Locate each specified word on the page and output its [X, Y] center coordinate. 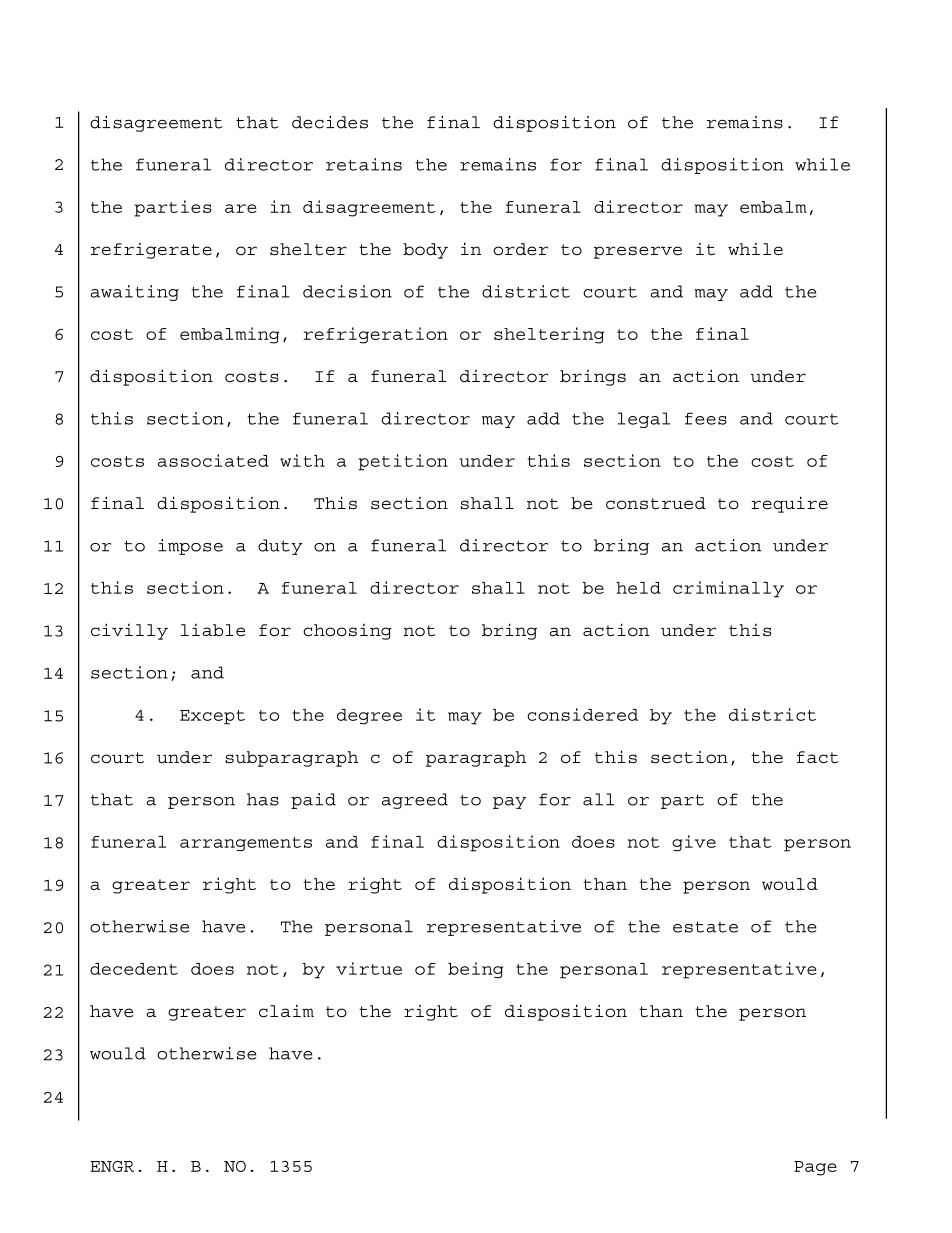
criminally [728, 589]
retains [364, 164]
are [241, 208]
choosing [347, 632]
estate [705, 927]
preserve [638, 252]
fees [706, 418]
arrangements [246, 844]
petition [403, 462]
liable [213, 630]
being [475, 970]
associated [213, 460]
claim [286, 1011]
